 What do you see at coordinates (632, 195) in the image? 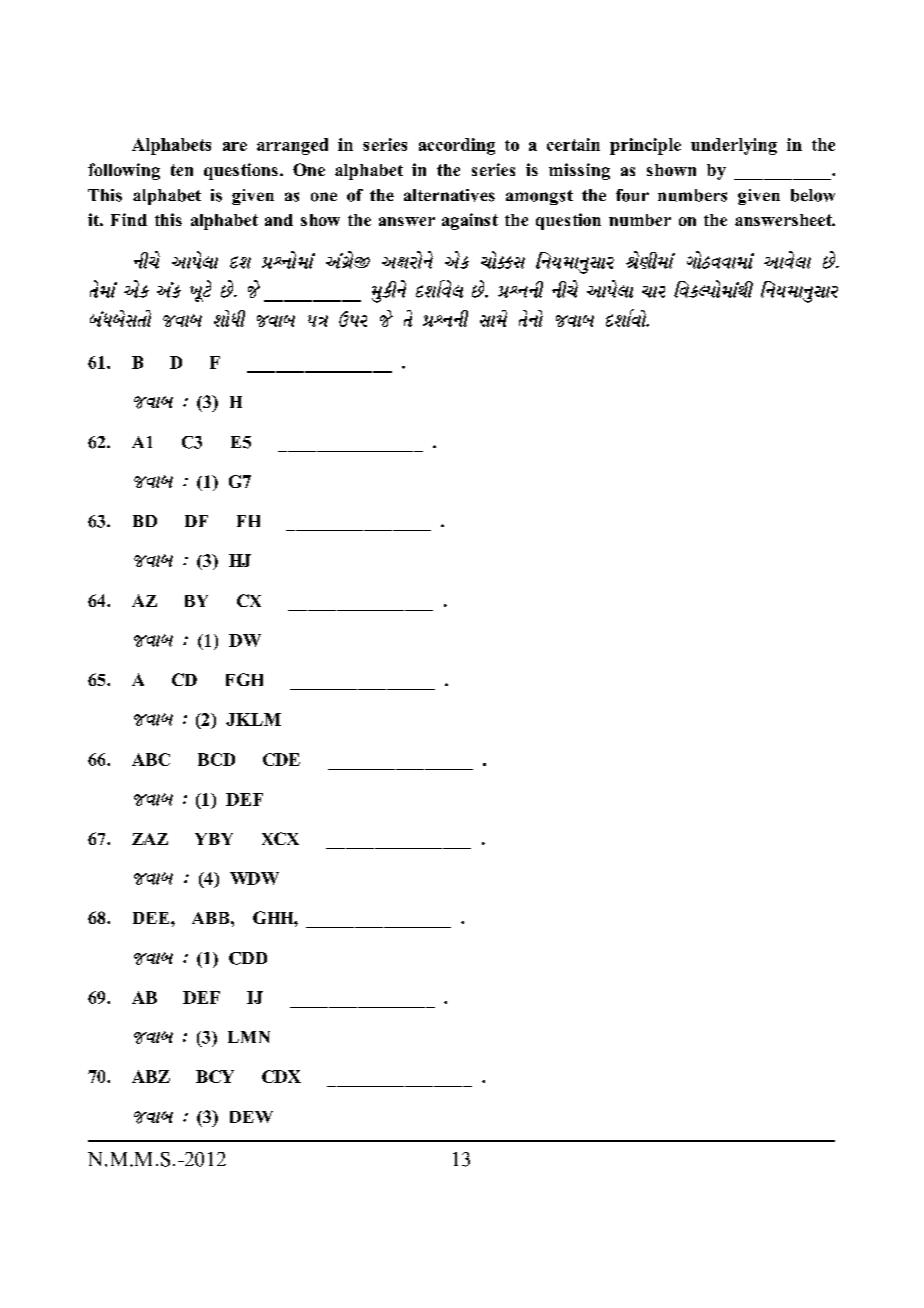
I see `four` at bounding box center [632, 195].
